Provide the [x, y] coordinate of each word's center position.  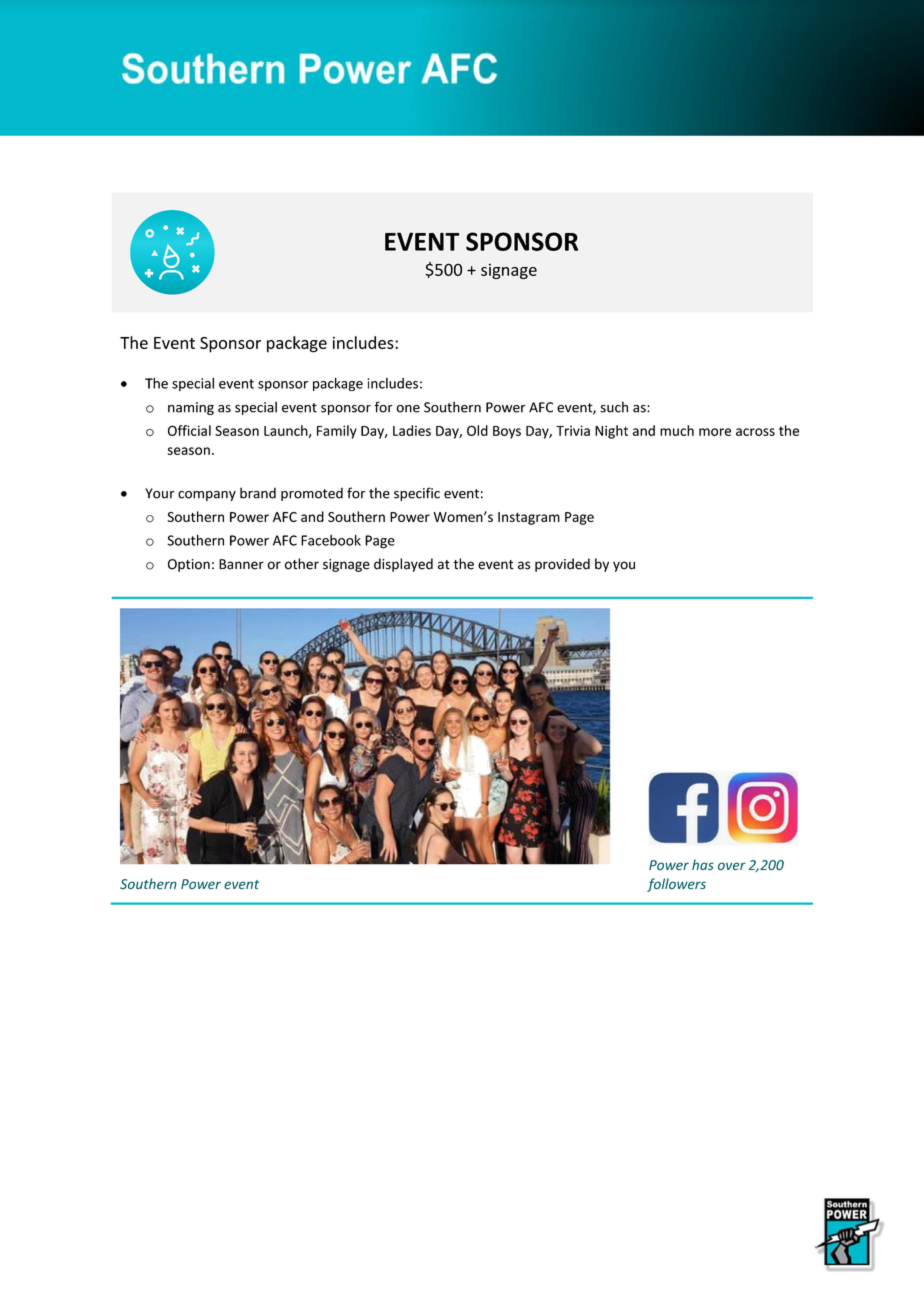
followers [676, 885]
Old [477, 430]
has [703, 864]
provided [562, 565]
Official [189, 430]
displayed [403, 565]
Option [189, 565]
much [677, 430]
